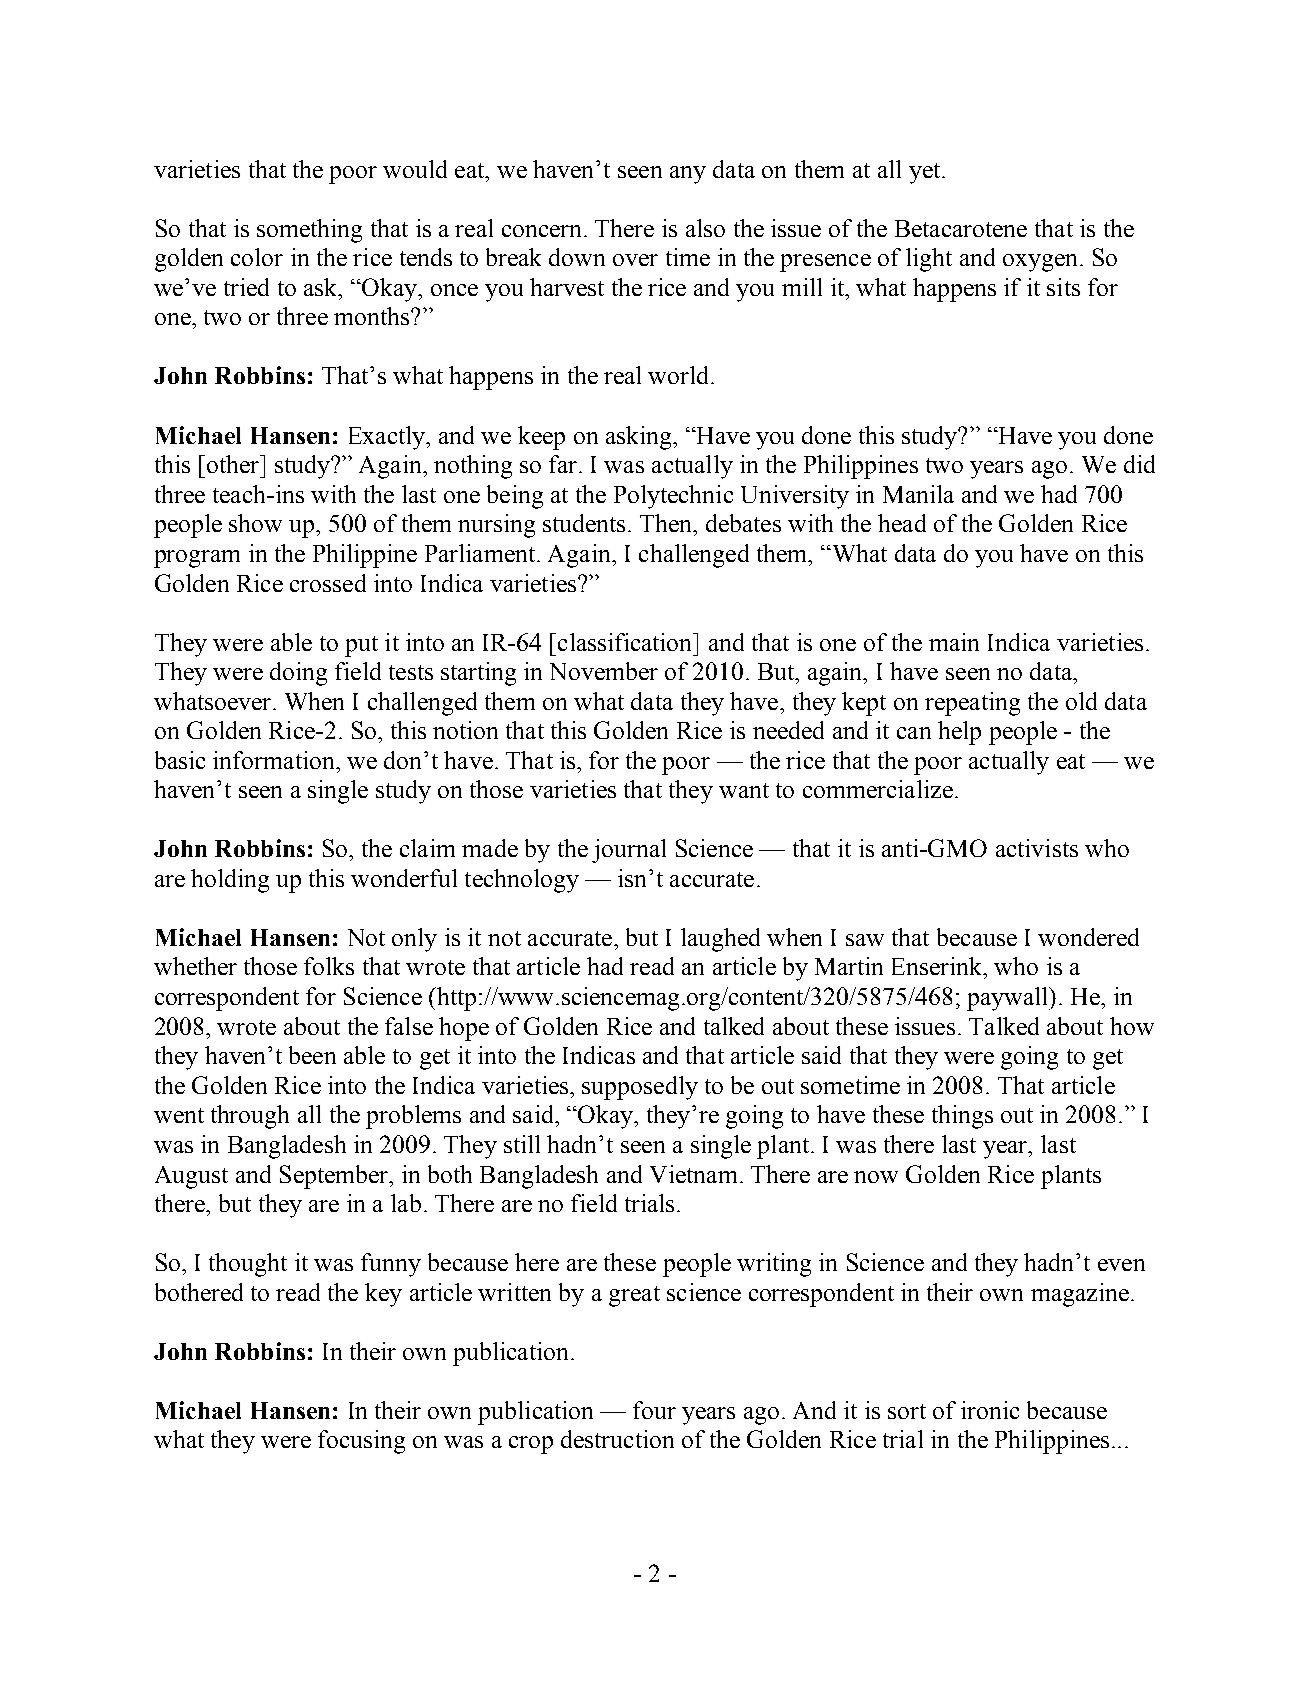  Describe the element at coordinates (654, 1410) in the screenshot. I see `four` at that location.
